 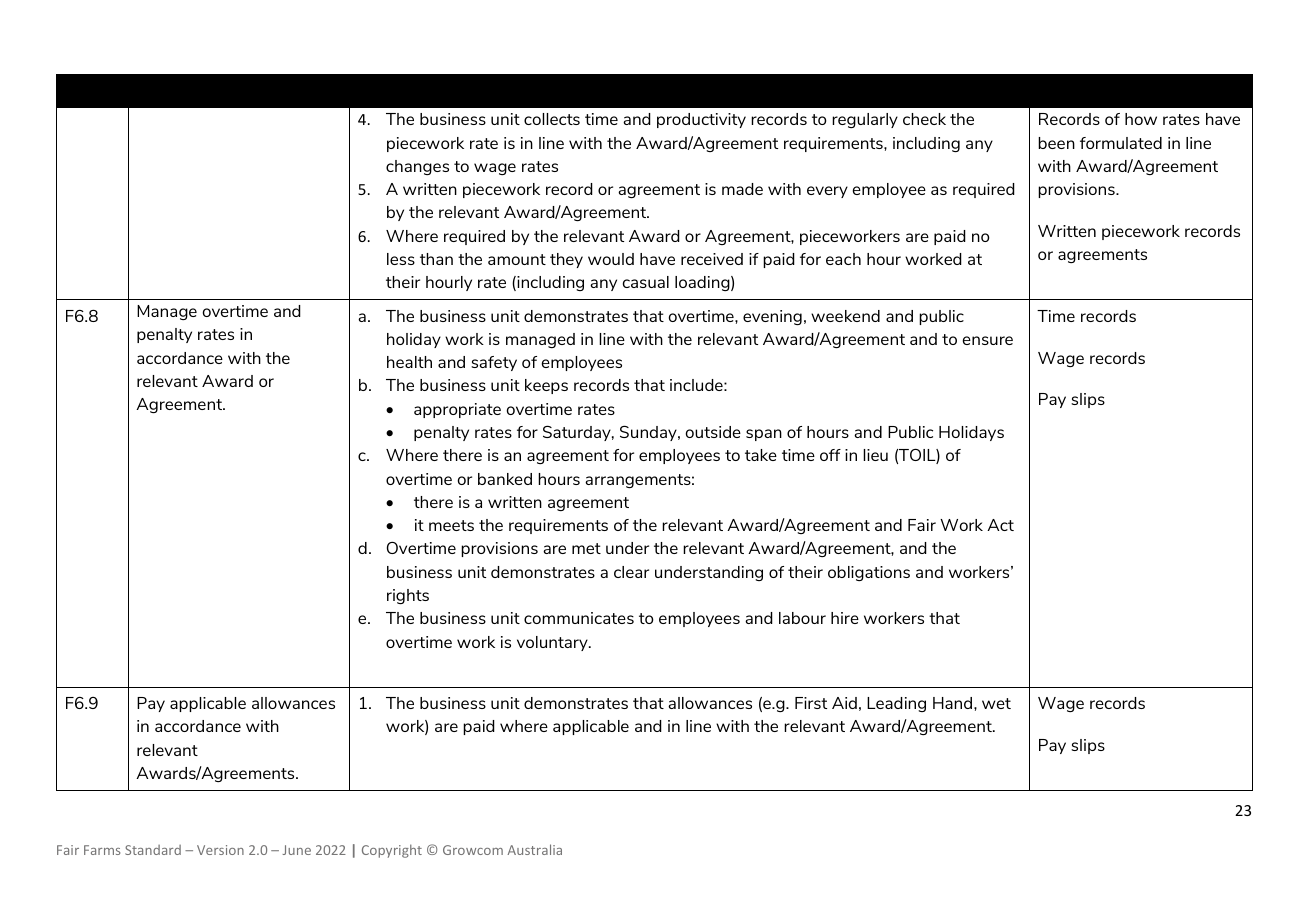 What do you see at coordinates (988, 340) in the screenshot?
I see `ensure` at bounding box center [988, 340].
